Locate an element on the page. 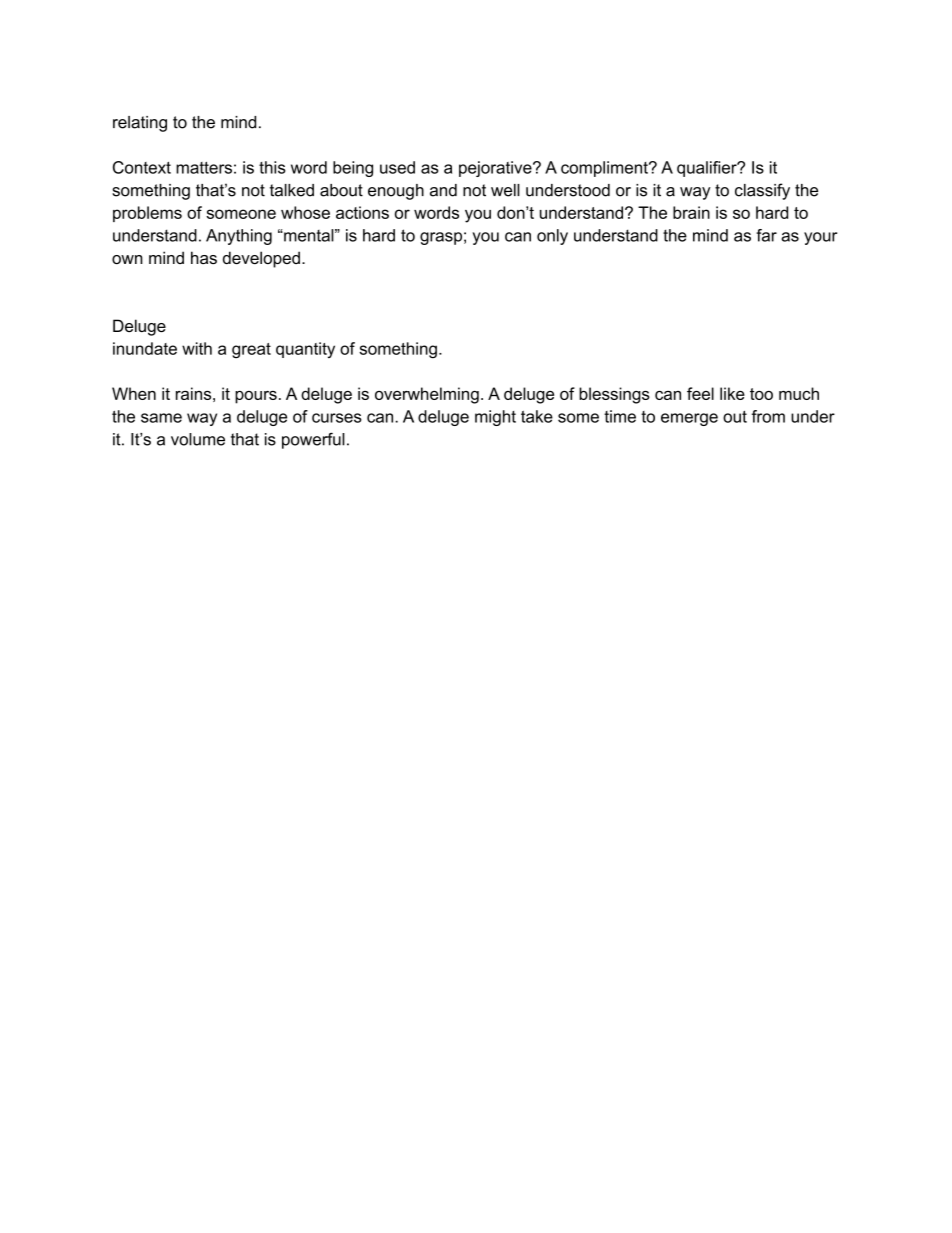 Image resolution: width=952 pixels, height=1233 pixels. only is located at coordinates (552, 237).
